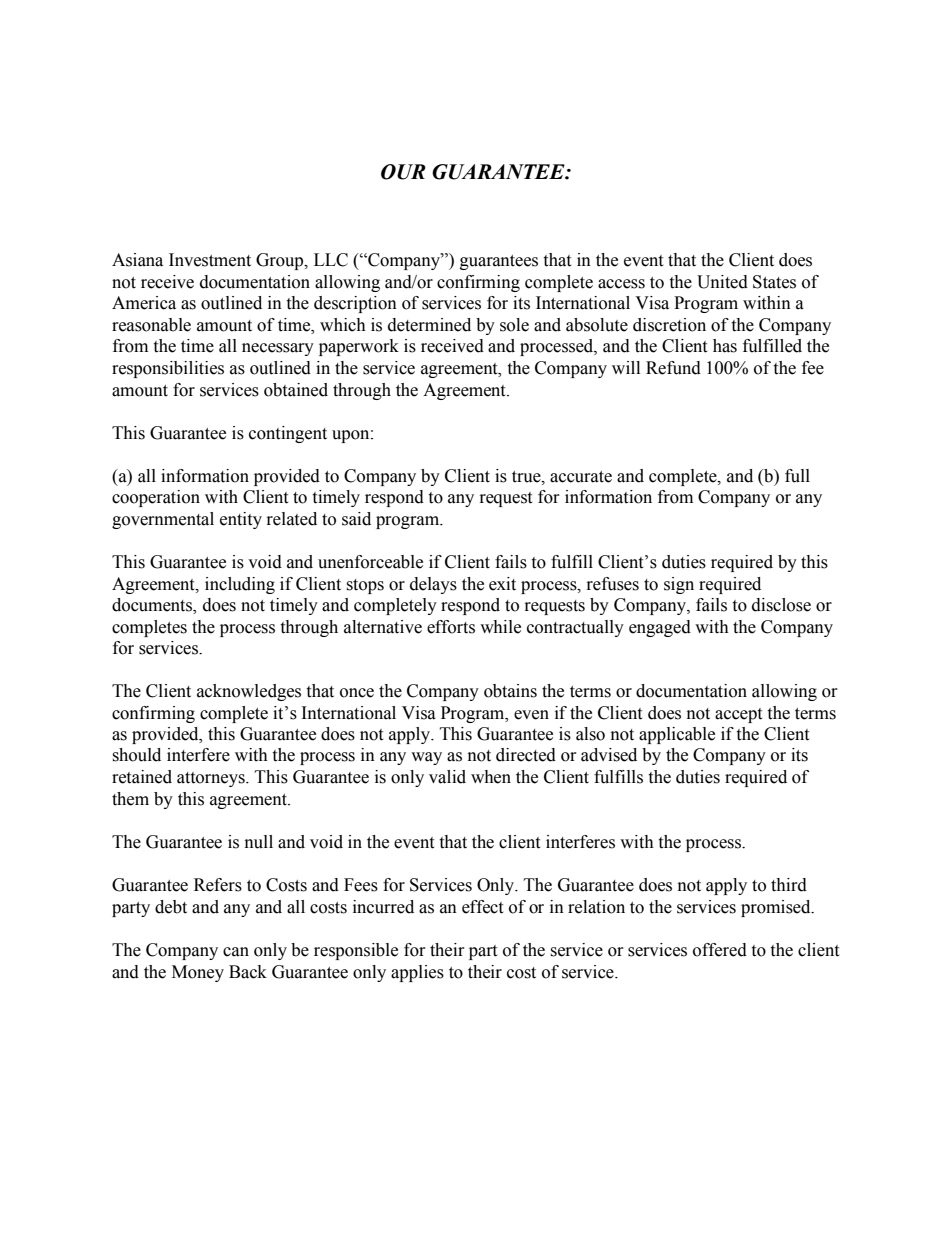  Describe the element at coordinates (660, 628) in the screenshot. I see `engaged` at that location.
